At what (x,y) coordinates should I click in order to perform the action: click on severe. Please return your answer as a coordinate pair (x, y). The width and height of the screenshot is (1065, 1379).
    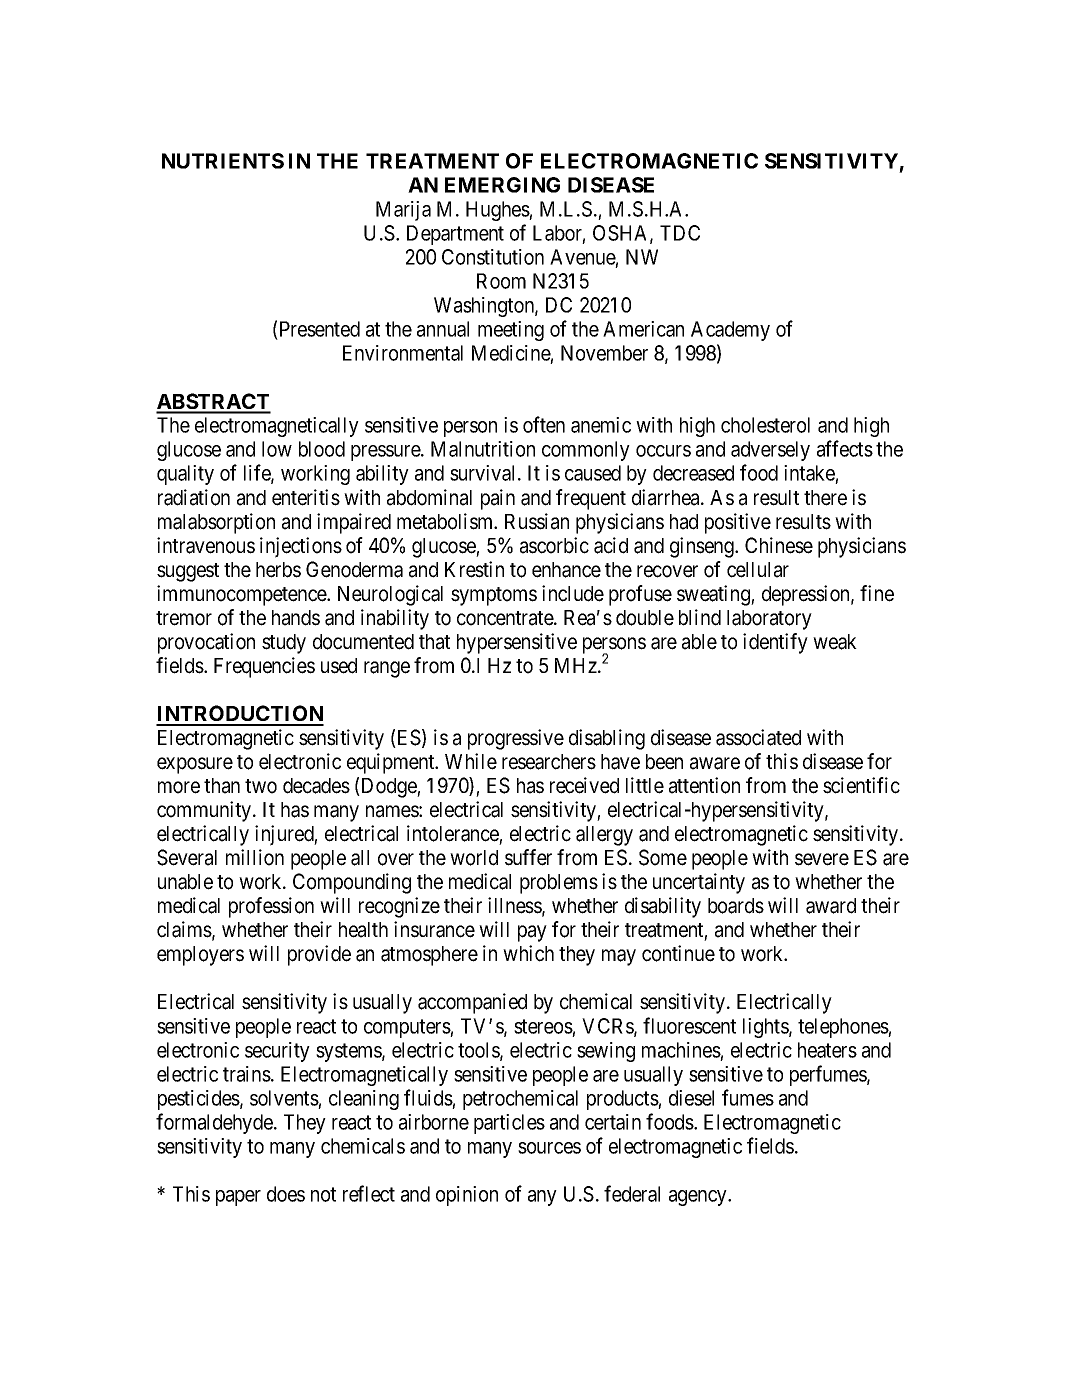
    Looking at the image, I should click on (822, 859).
